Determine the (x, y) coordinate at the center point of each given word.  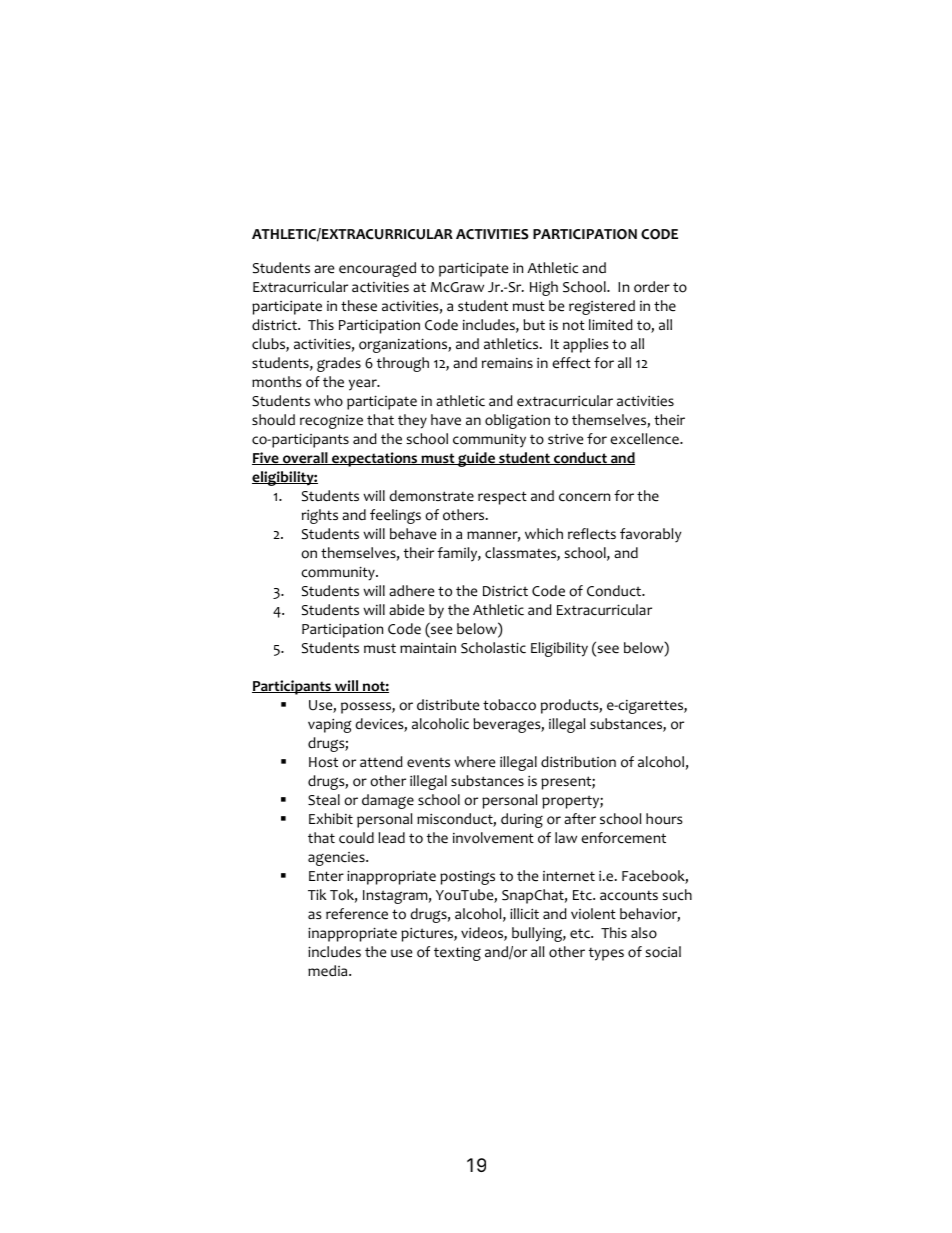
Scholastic (493, 648)
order (652, 287)
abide (406, 610)
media (329, 971)
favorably (651, 535)
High (544, 288)
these (359, 306)
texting (457, 953)
